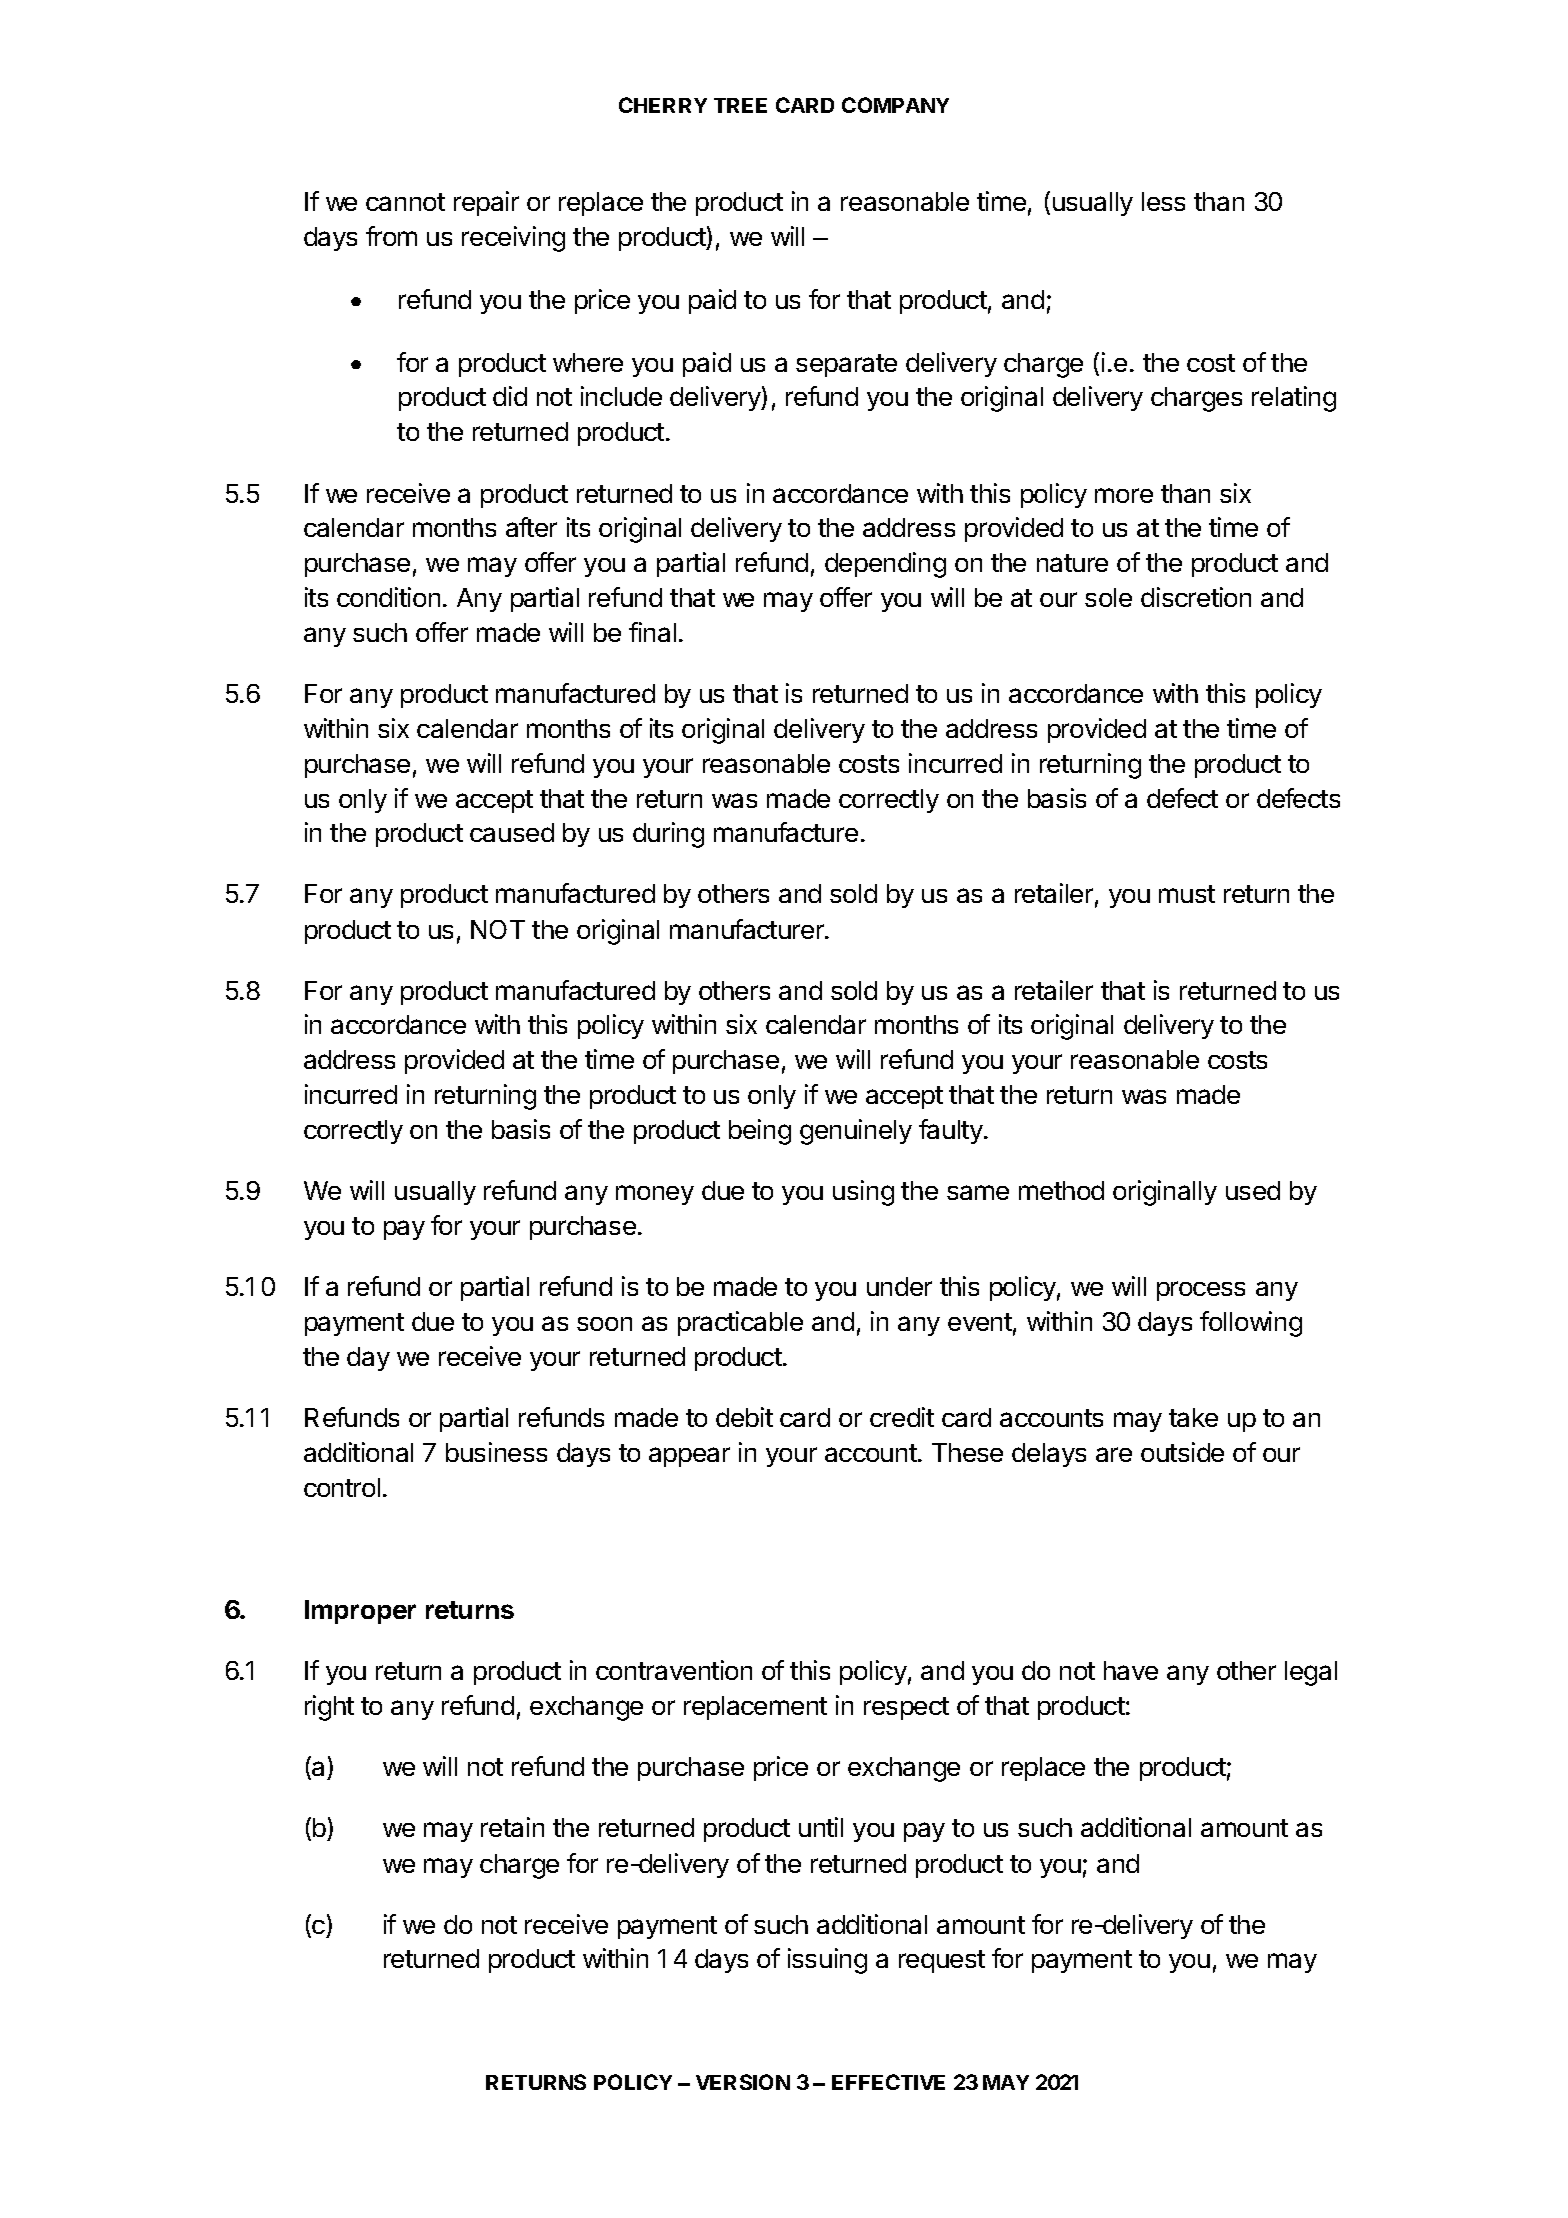  Describe the element at coordinates (512, 1827) in the page. I see `retain` at that location.
